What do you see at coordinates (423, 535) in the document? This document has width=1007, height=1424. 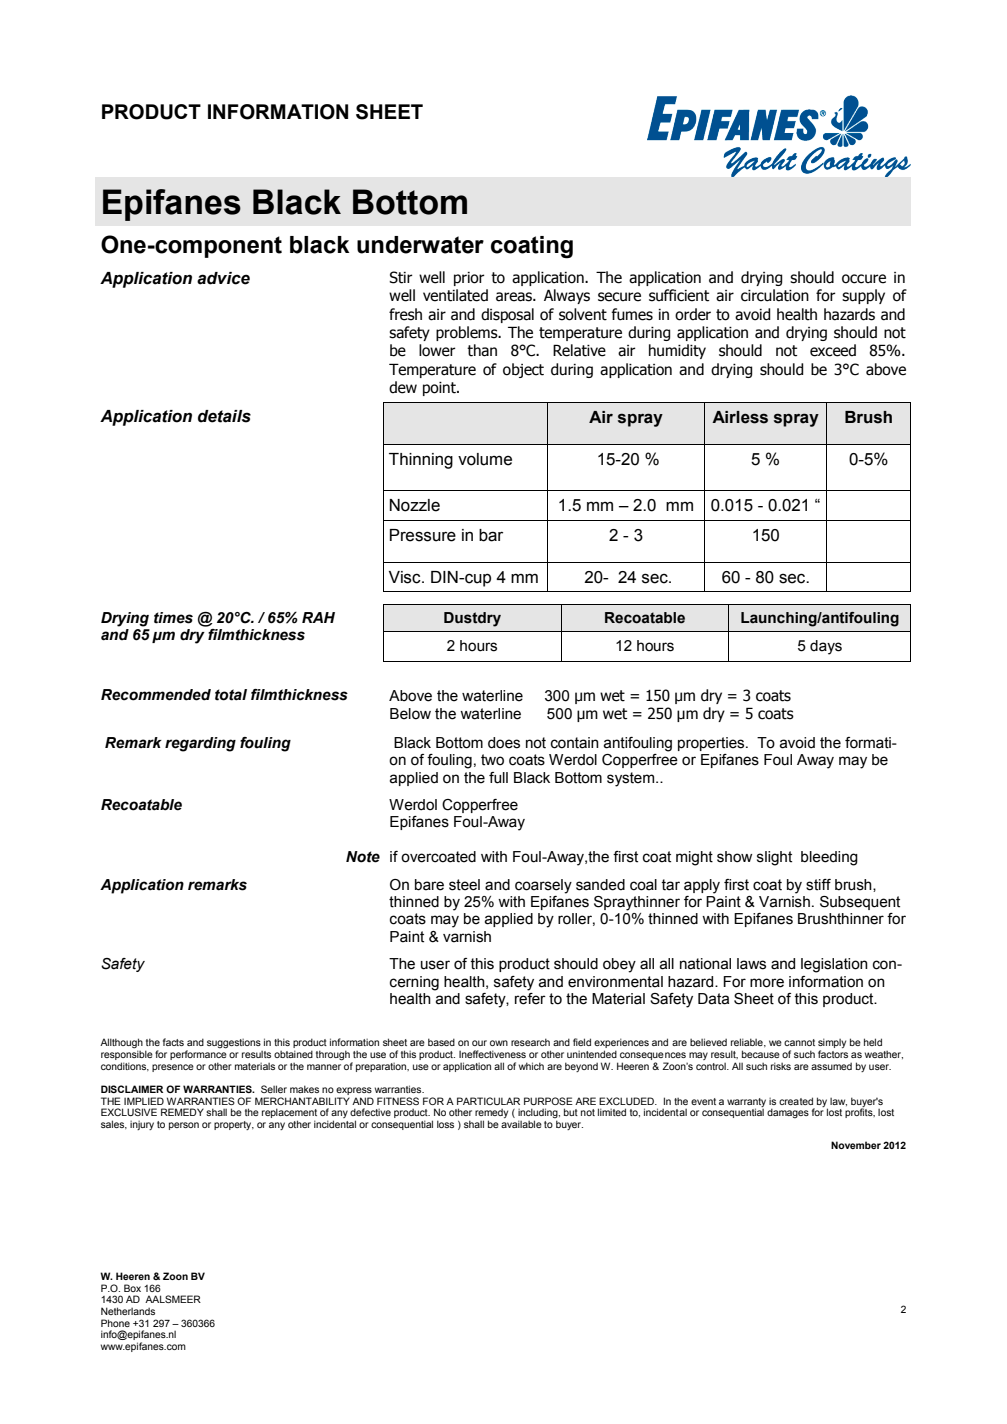 I see `Pressure` at bounding box center [423, 535].
